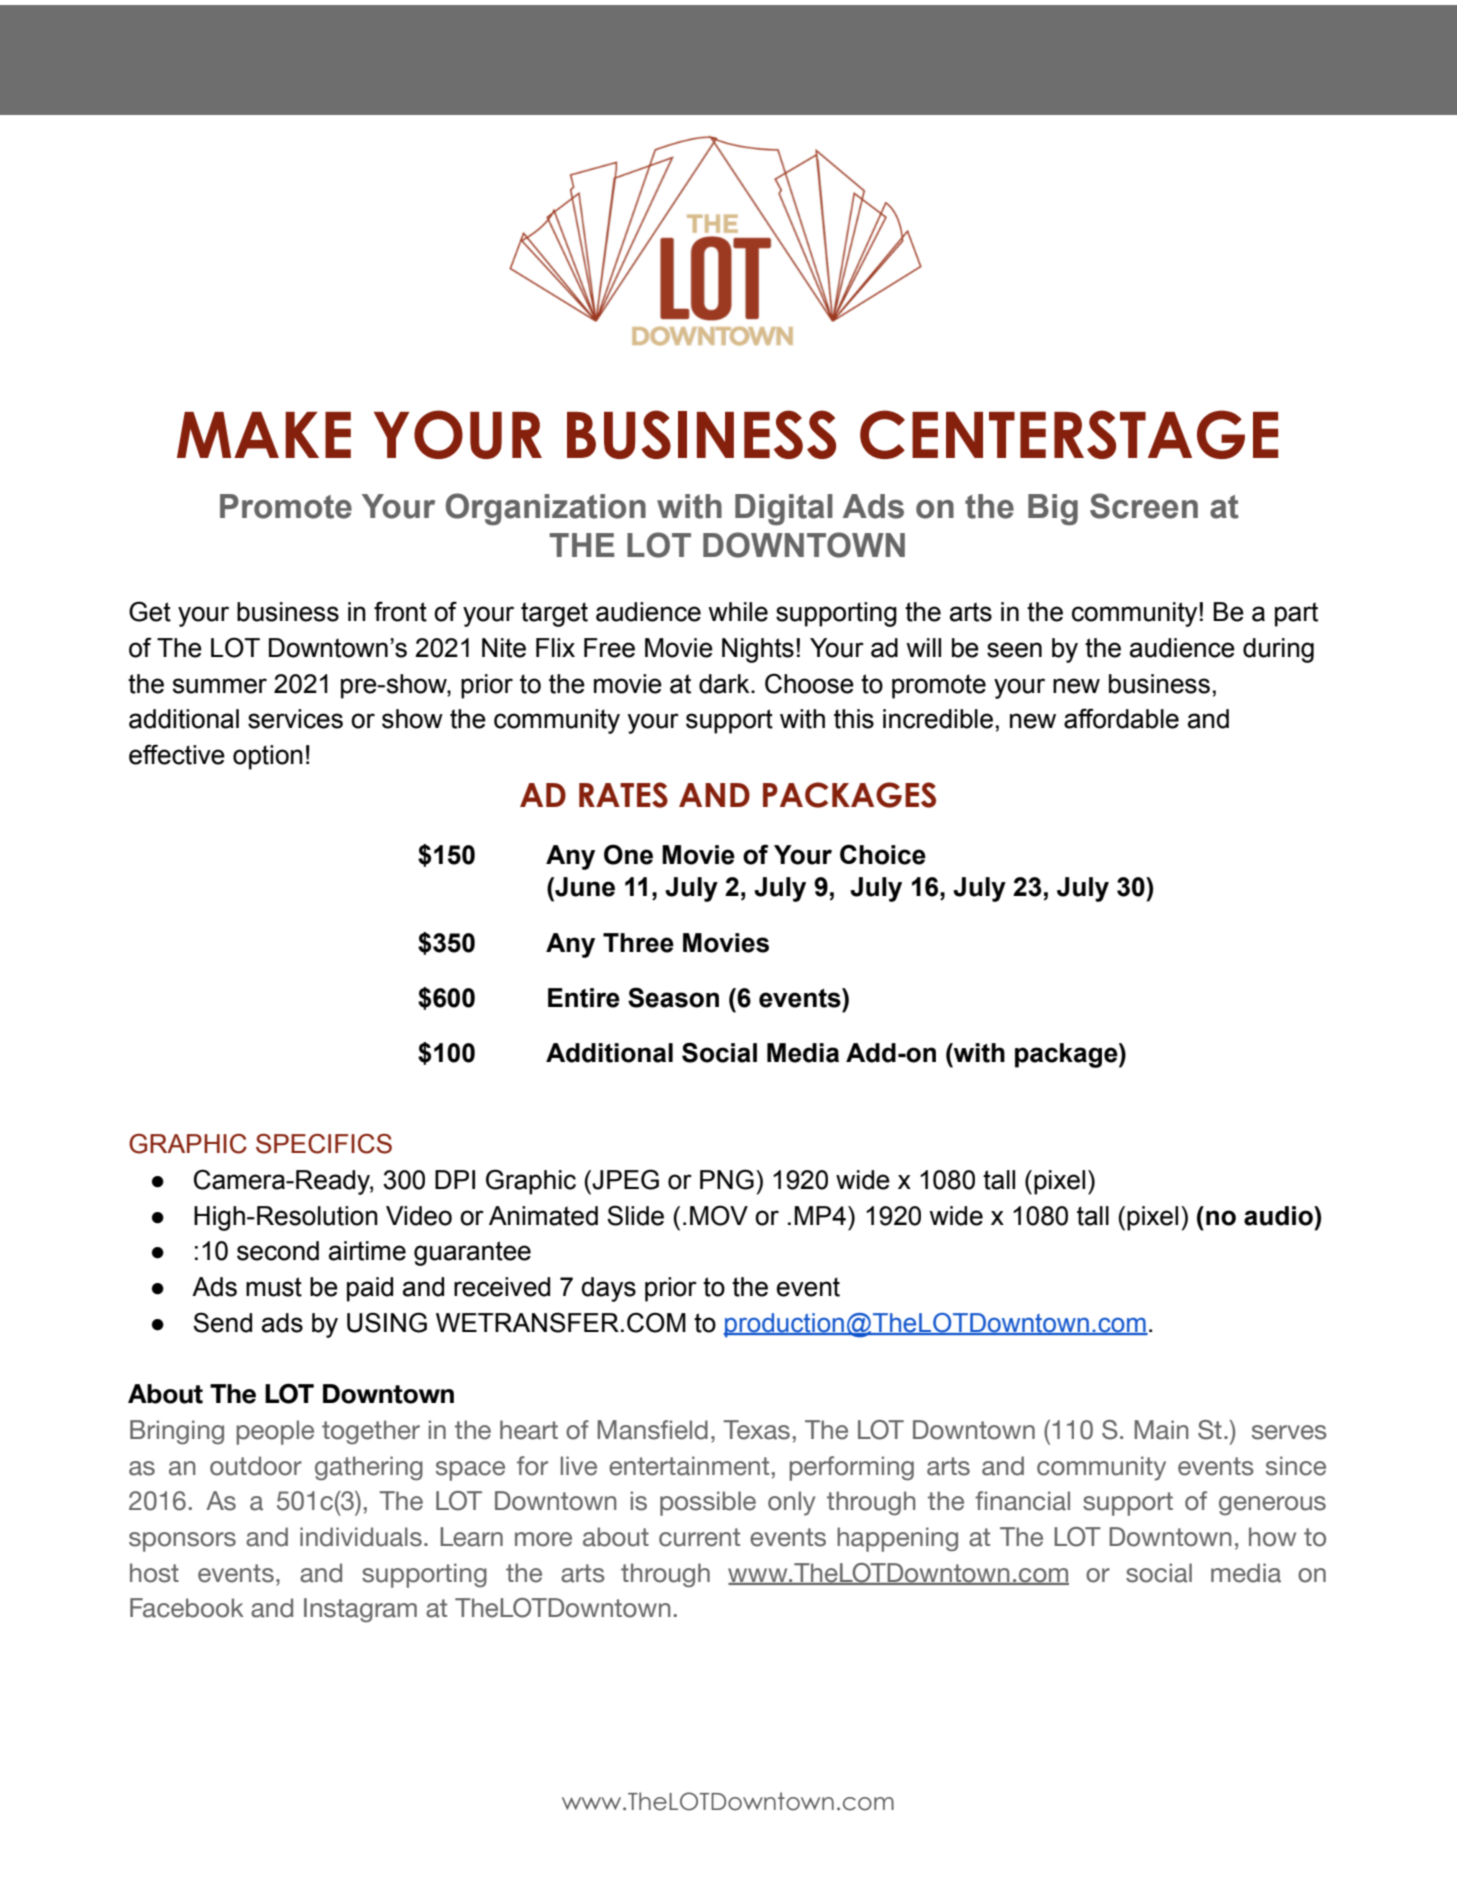 The width and height of the screenshot is (1457, 1885). Describe the element at coordinates (1279, 1216) in the screenshot. I see `audio` at that location.
